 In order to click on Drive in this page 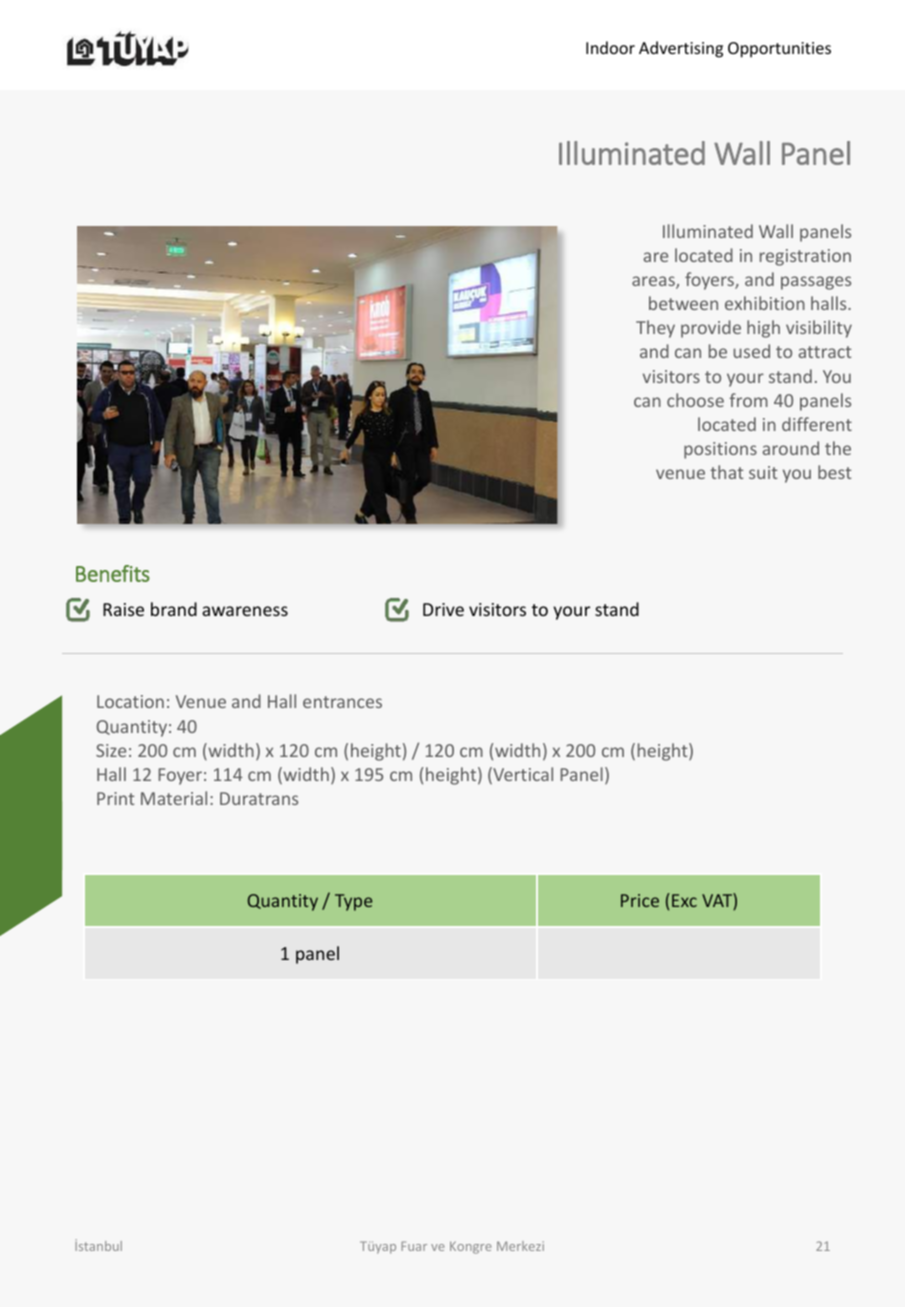, I will do `click(443, 609)`.
